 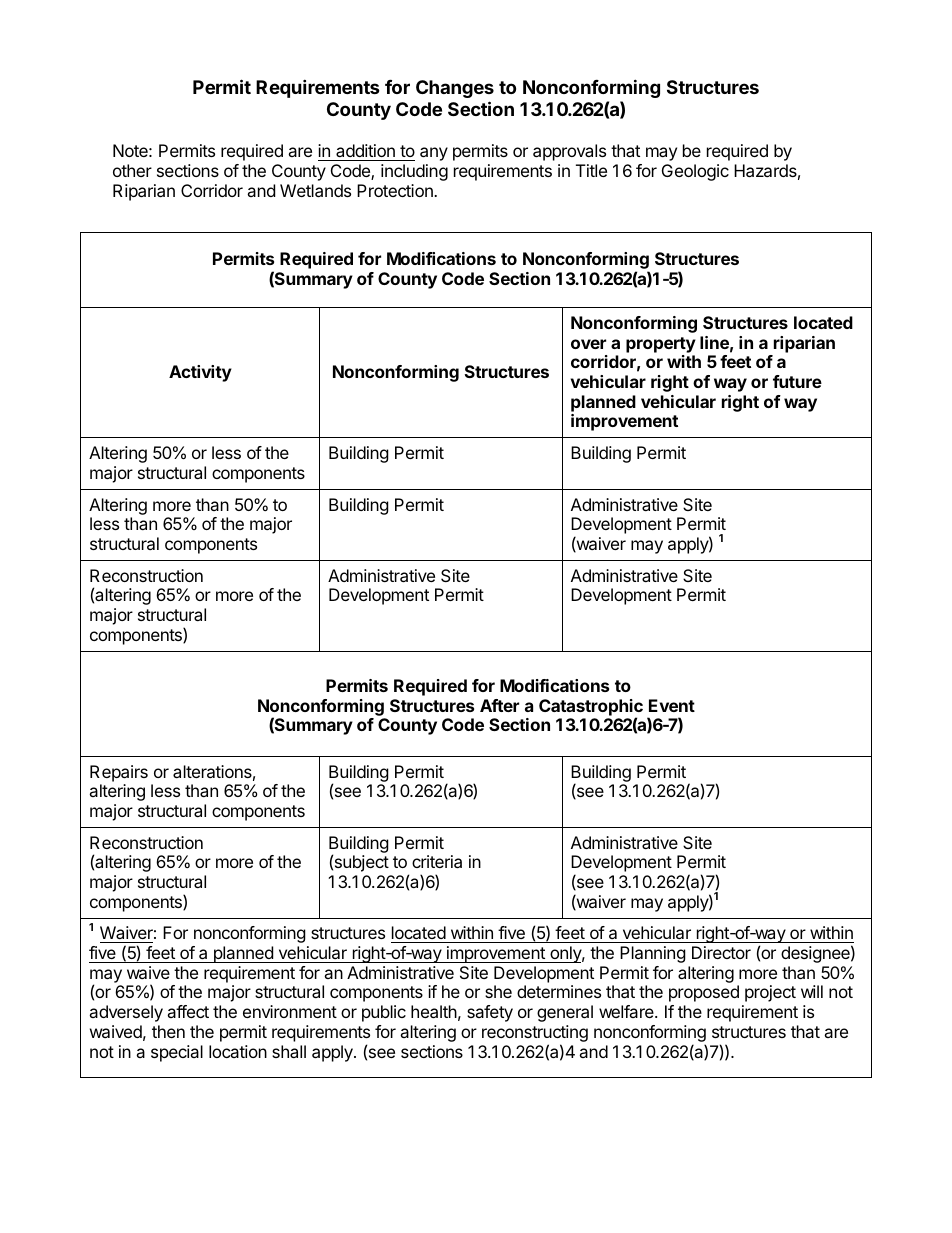 What do you see at coordinates (188, 1011) in the screenshot?
I see `affect` at bounding box center [188, 1011].
